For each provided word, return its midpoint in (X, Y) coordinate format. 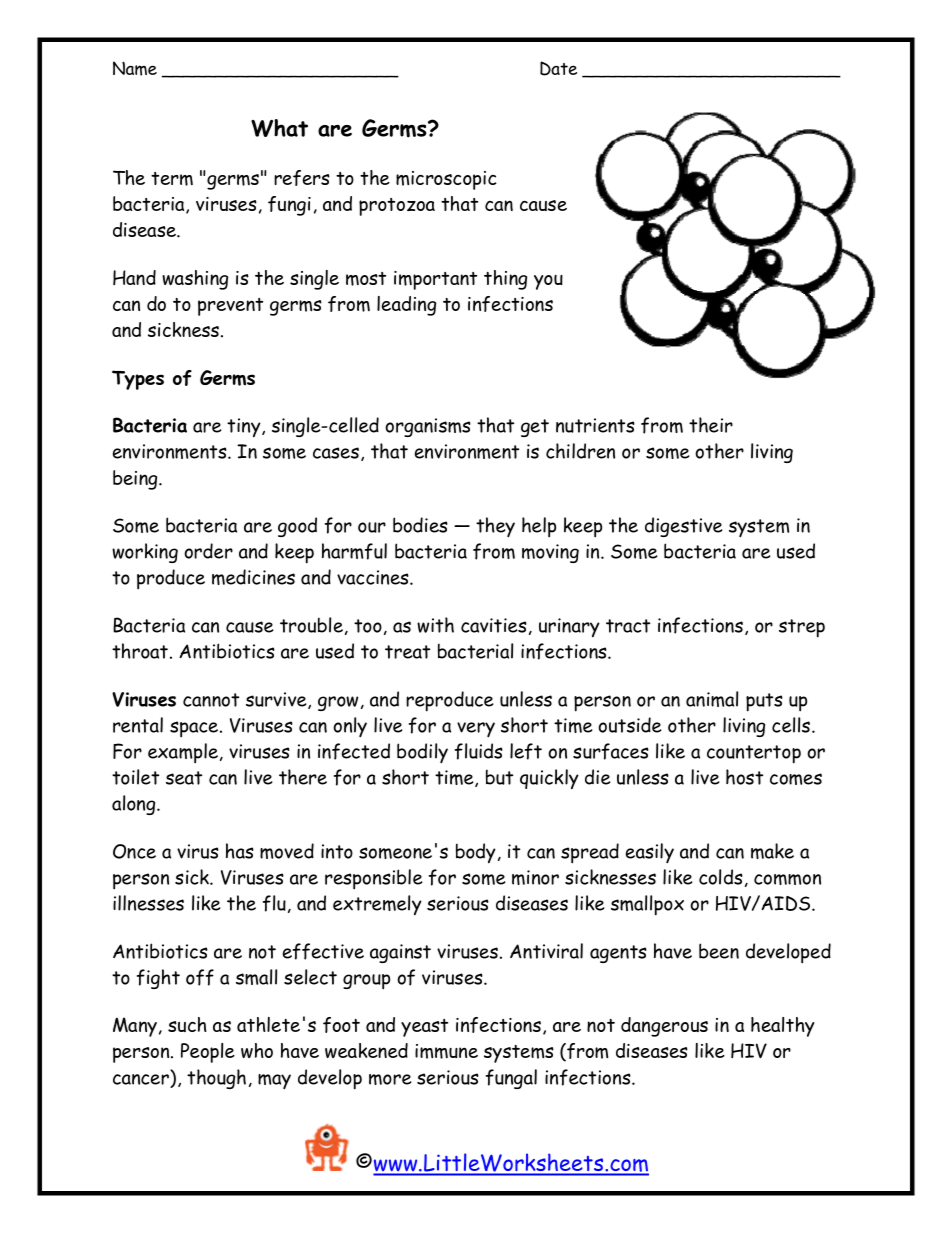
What (279, 128)
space (195, 729)
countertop (754, 754)
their (711, 425)
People (208, 1053)
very (476, 730)
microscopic (446, 180)
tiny (245, 427)
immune (446, 1051)
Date (558, 68)
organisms (428, 427)
